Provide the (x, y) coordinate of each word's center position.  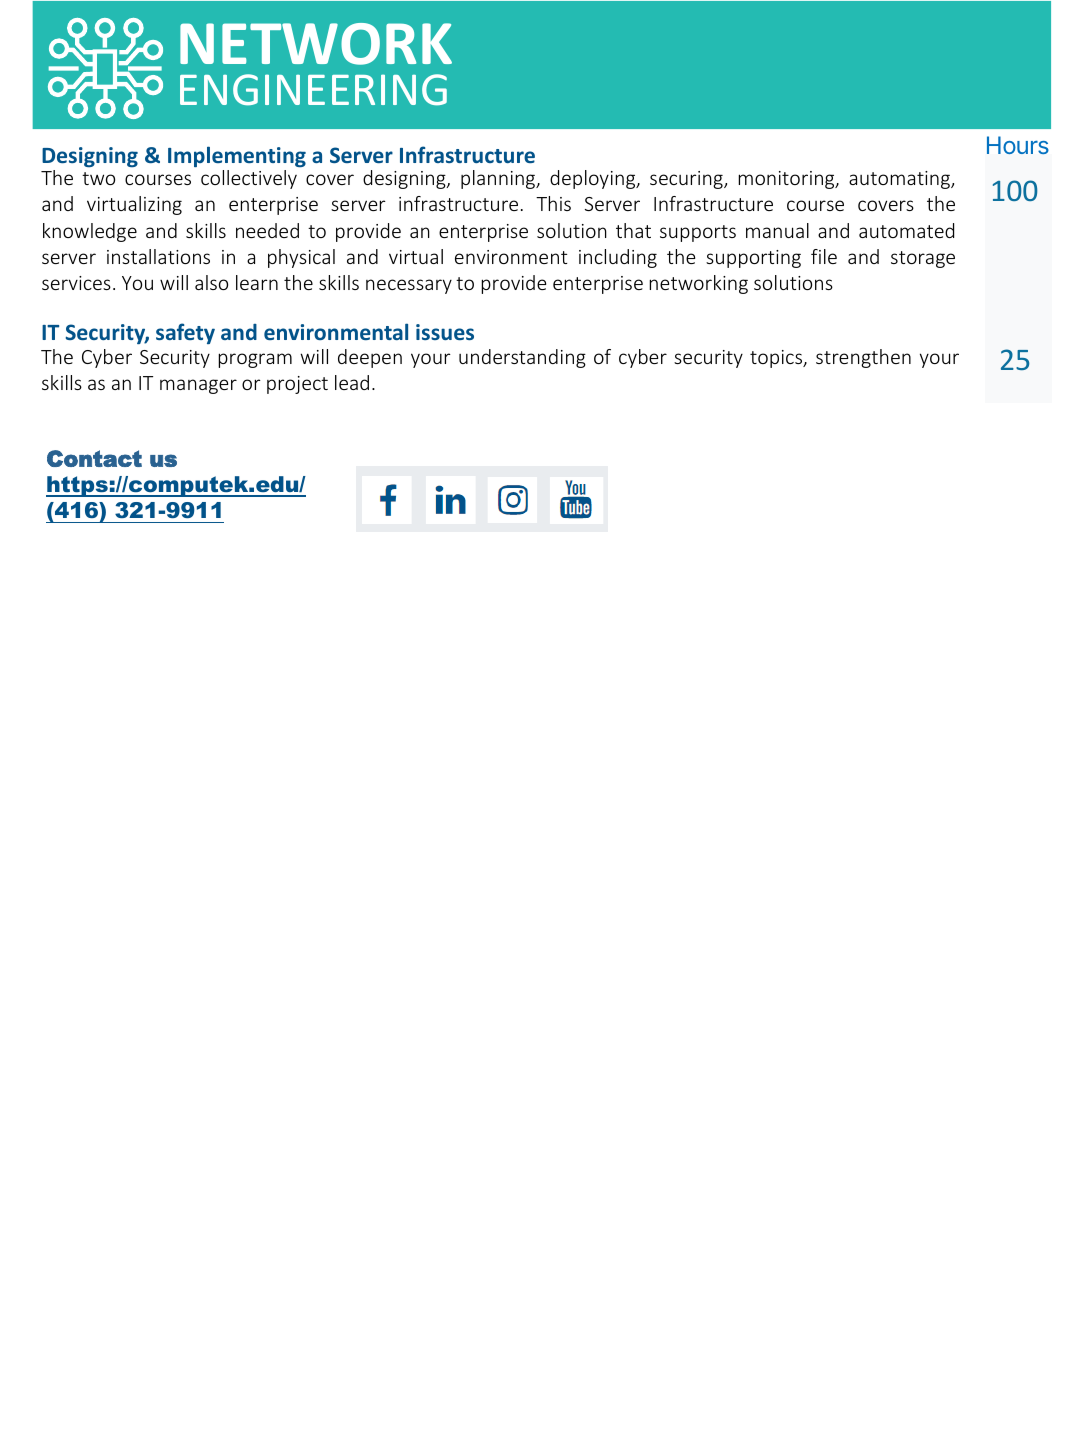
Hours (1018, 145)
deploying (594, 179)
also (211, 282)
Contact (94, 458)
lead (352, 382)
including (618, 258)
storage (923, 259)
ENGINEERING (313, 90)
